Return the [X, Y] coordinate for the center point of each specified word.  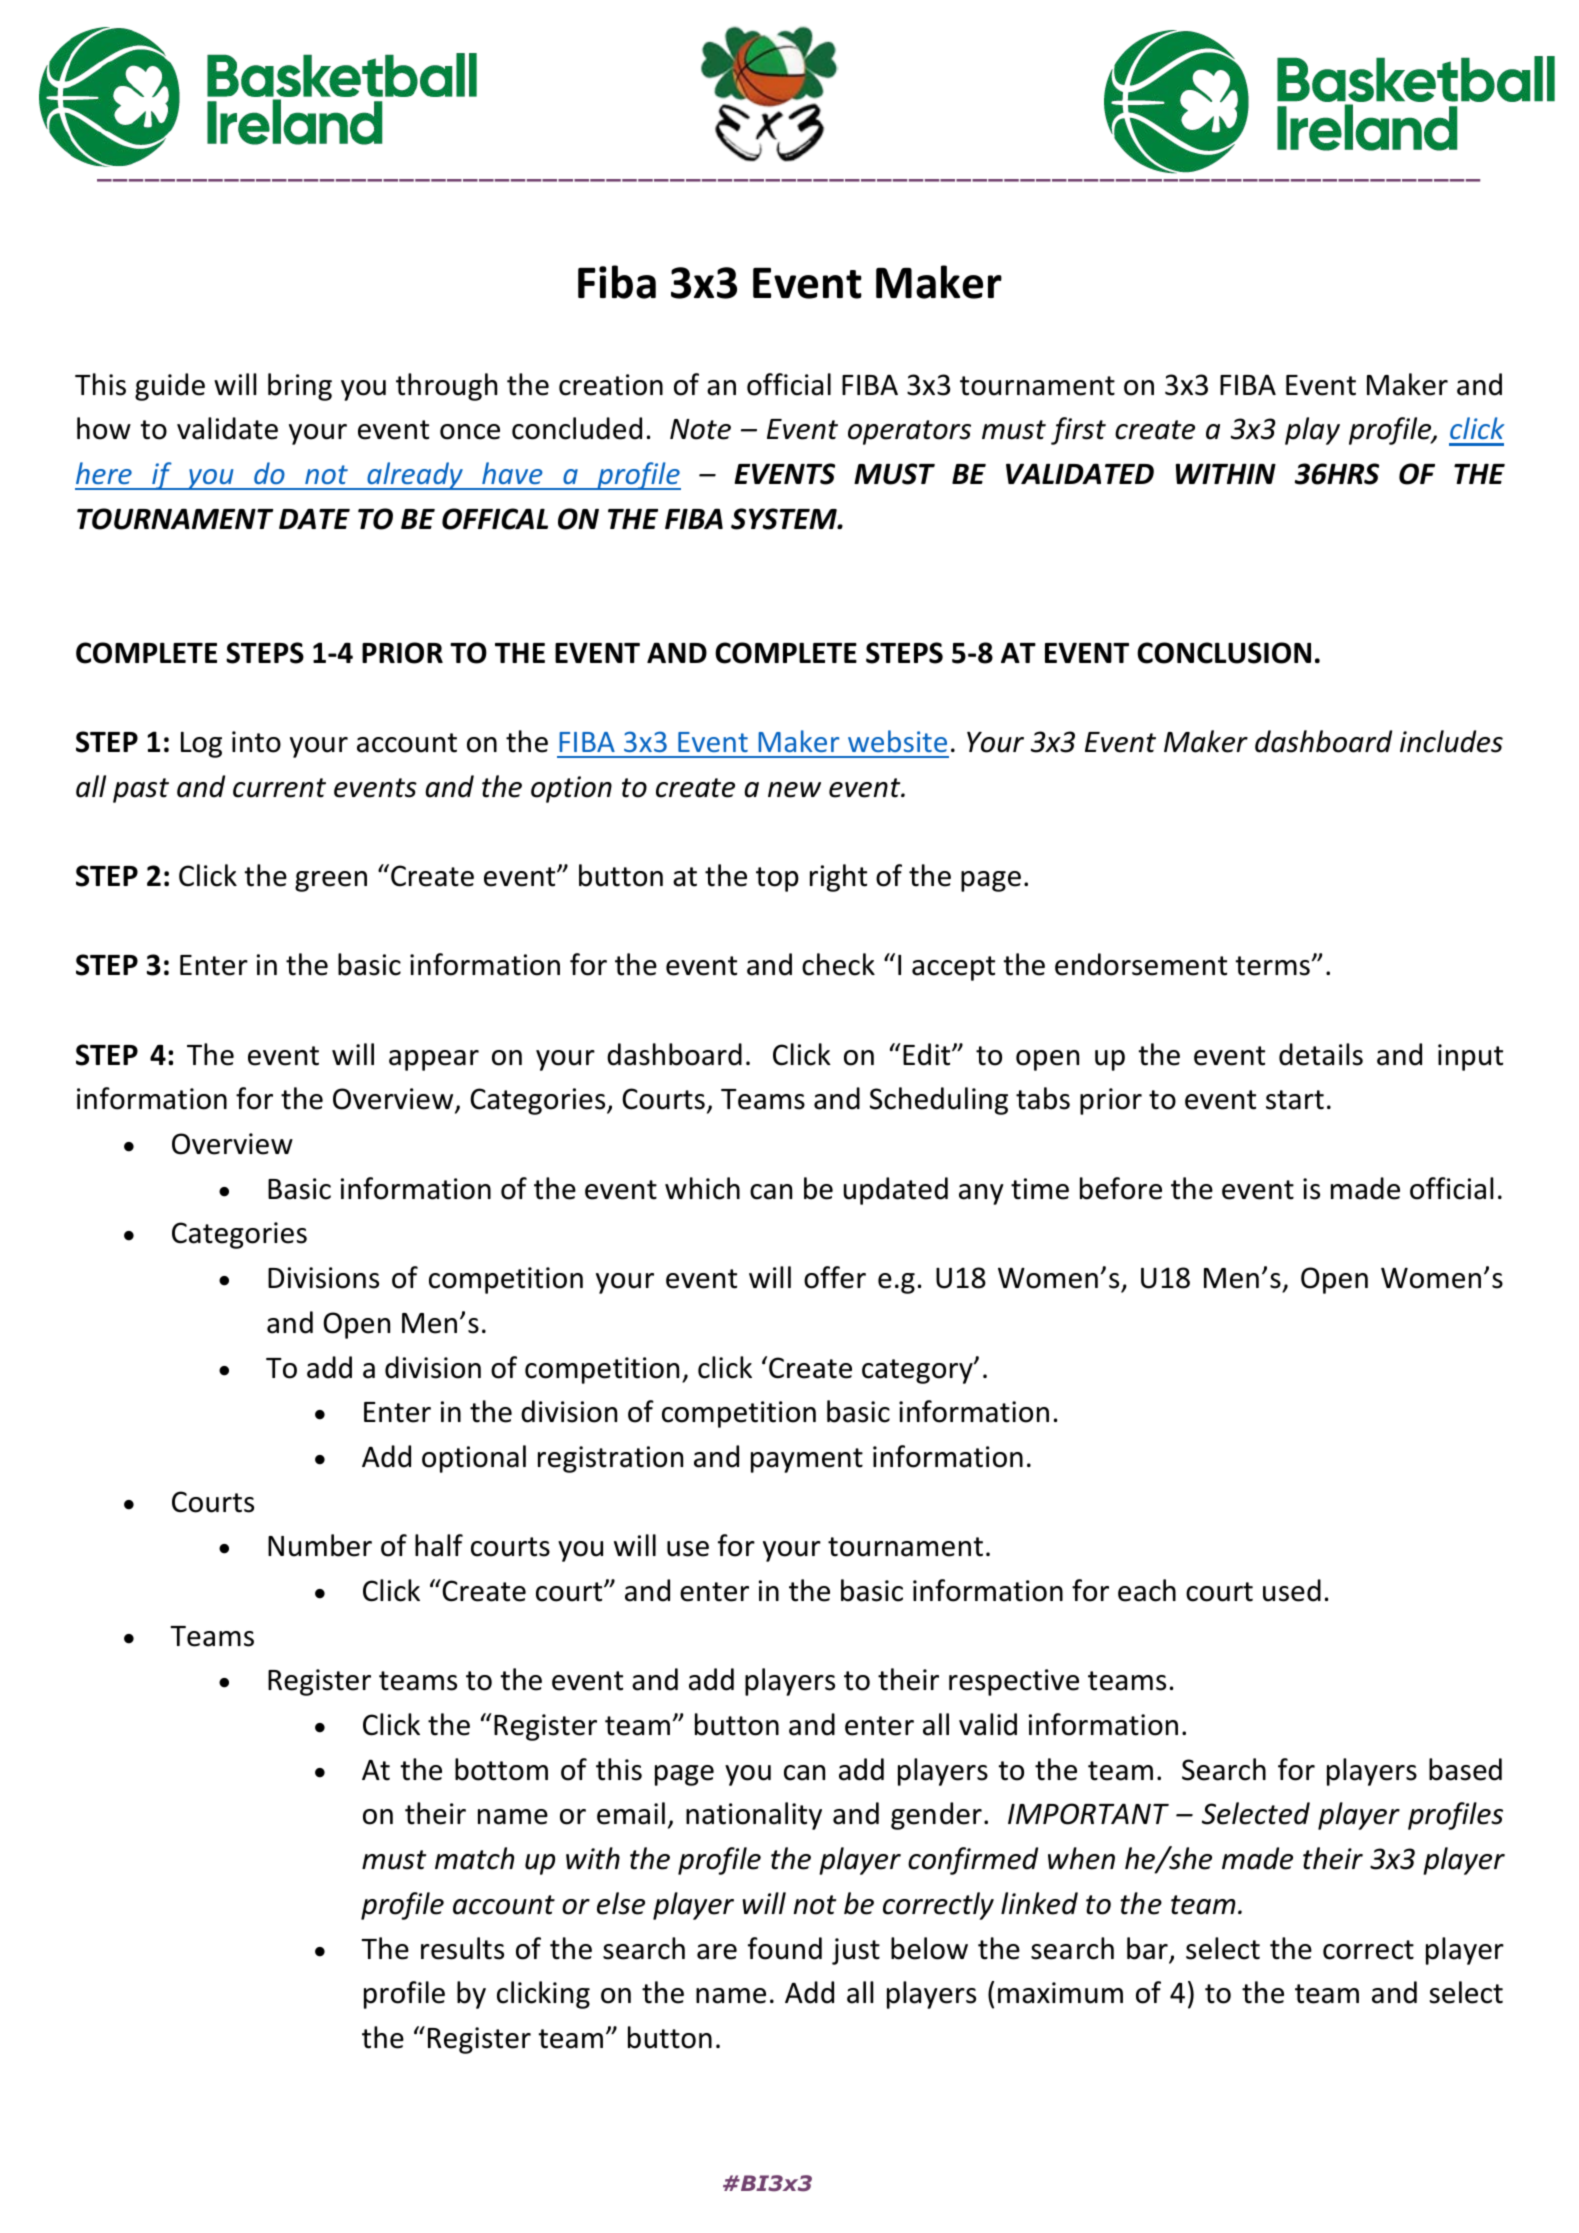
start [1295, 1100]
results [462, 1948]
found [785, 1948]
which [702, 1188]
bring [300, 387]
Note [700, 429]
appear [434, 1060]
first [1078, 431]
